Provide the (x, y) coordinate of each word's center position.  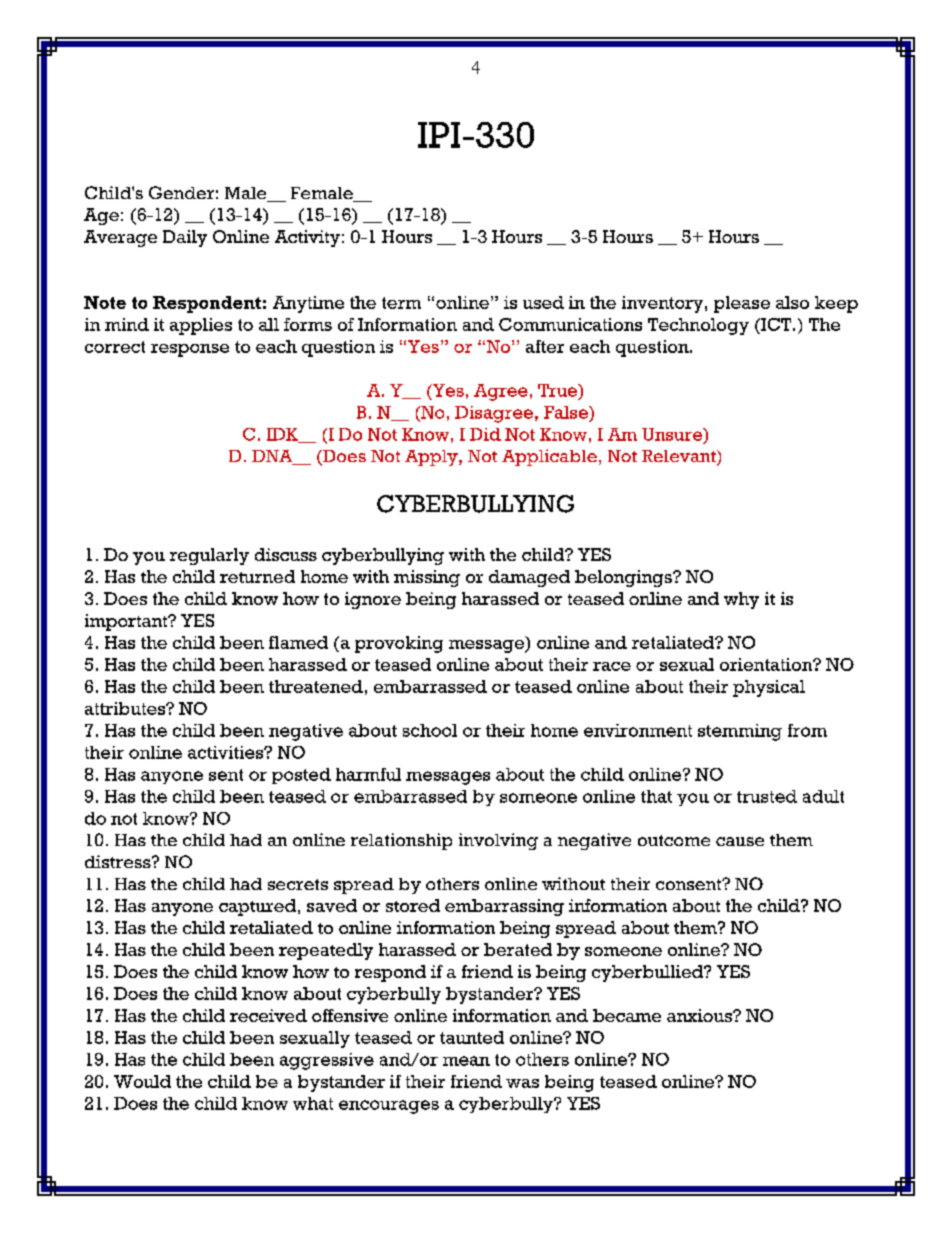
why (741, 600)
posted (301, 776)
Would (142, 1081)
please (742, 304)
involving (498, 841)
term (401, 303)
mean (466, 1061)
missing (427, 578)
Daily (185, 238)
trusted (767, 796)
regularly (209, 556)
